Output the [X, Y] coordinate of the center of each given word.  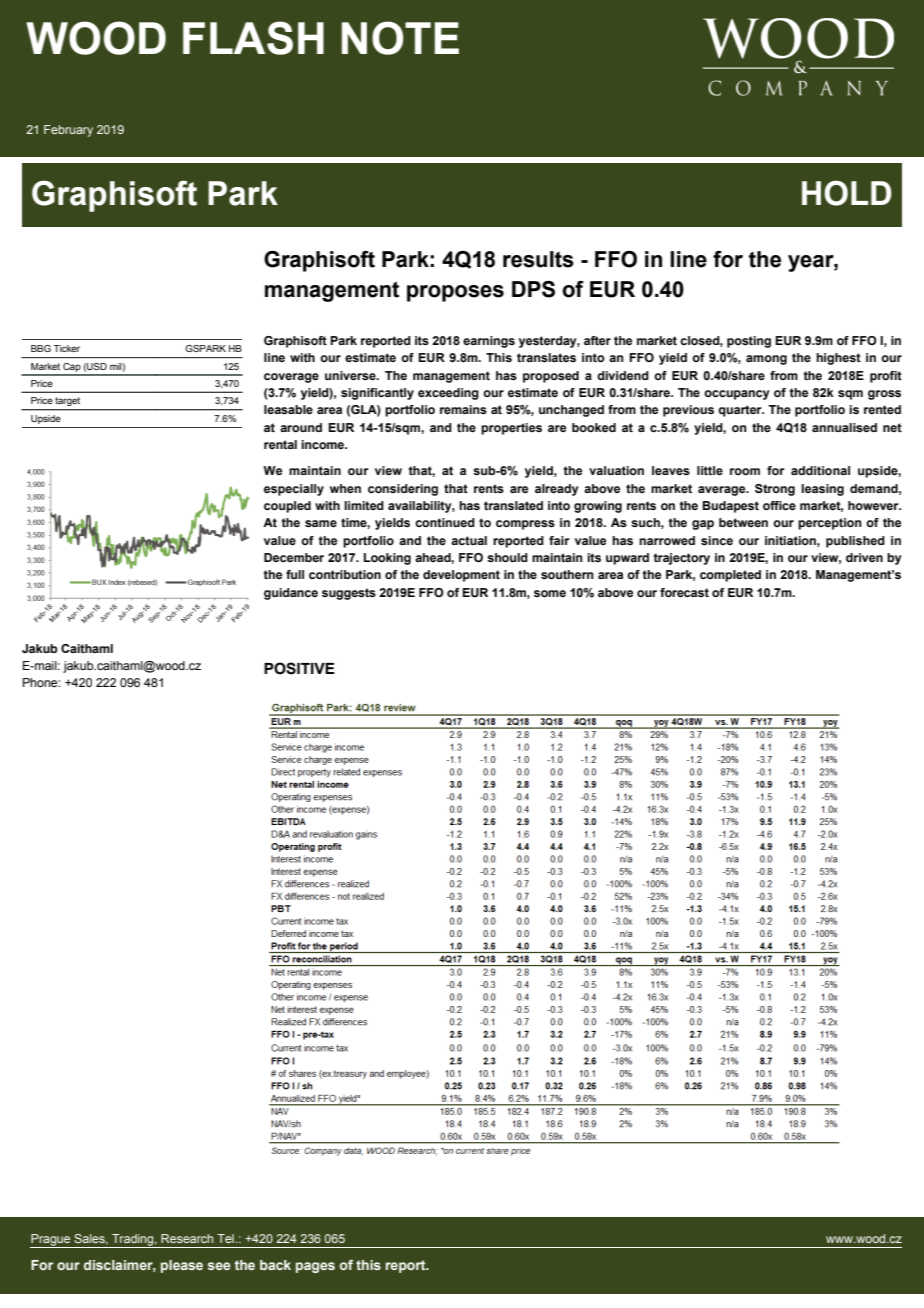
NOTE [400, 38]
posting [749, 342]
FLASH [253, 38]
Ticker [67, 348]
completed [730, 576]
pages [315, 1267]
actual [469, 540]
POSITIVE [299, 668]
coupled [287, 507]
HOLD [847, 193]
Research [187, 1238]
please [182, 1266]
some [550, 593]
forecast [684, 592]
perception [830, 524]
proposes [455, 293]
